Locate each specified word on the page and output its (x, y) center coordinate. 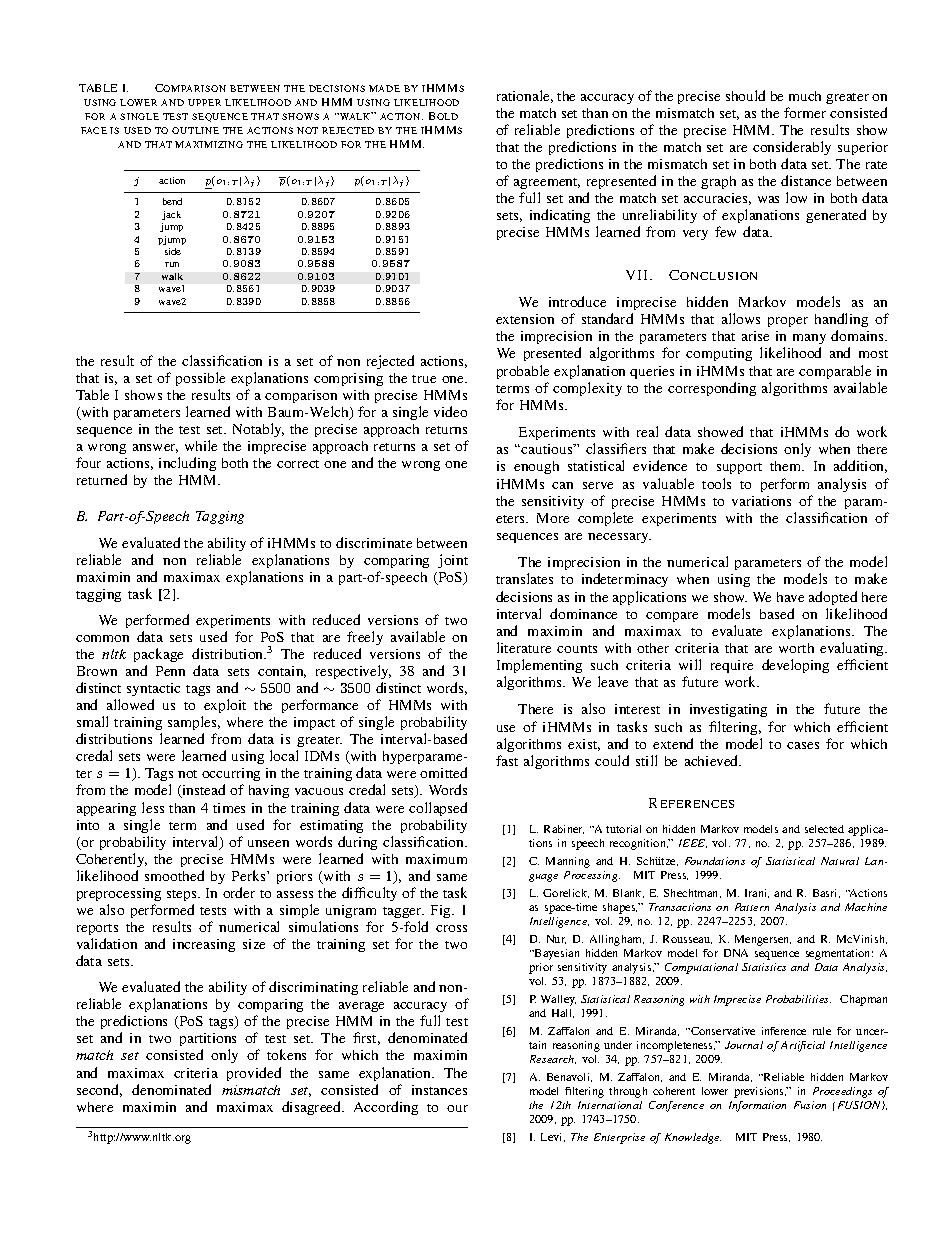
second (99, 1090)
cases (803, 745)
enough (536, 467)
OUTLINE (195, 130)
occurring (231, 776)
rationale (525, 96)
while (201, 445)
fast (507, 760)
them (787, 466)
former (805, 112)
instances (439, 1090)
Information (757, 1106)
